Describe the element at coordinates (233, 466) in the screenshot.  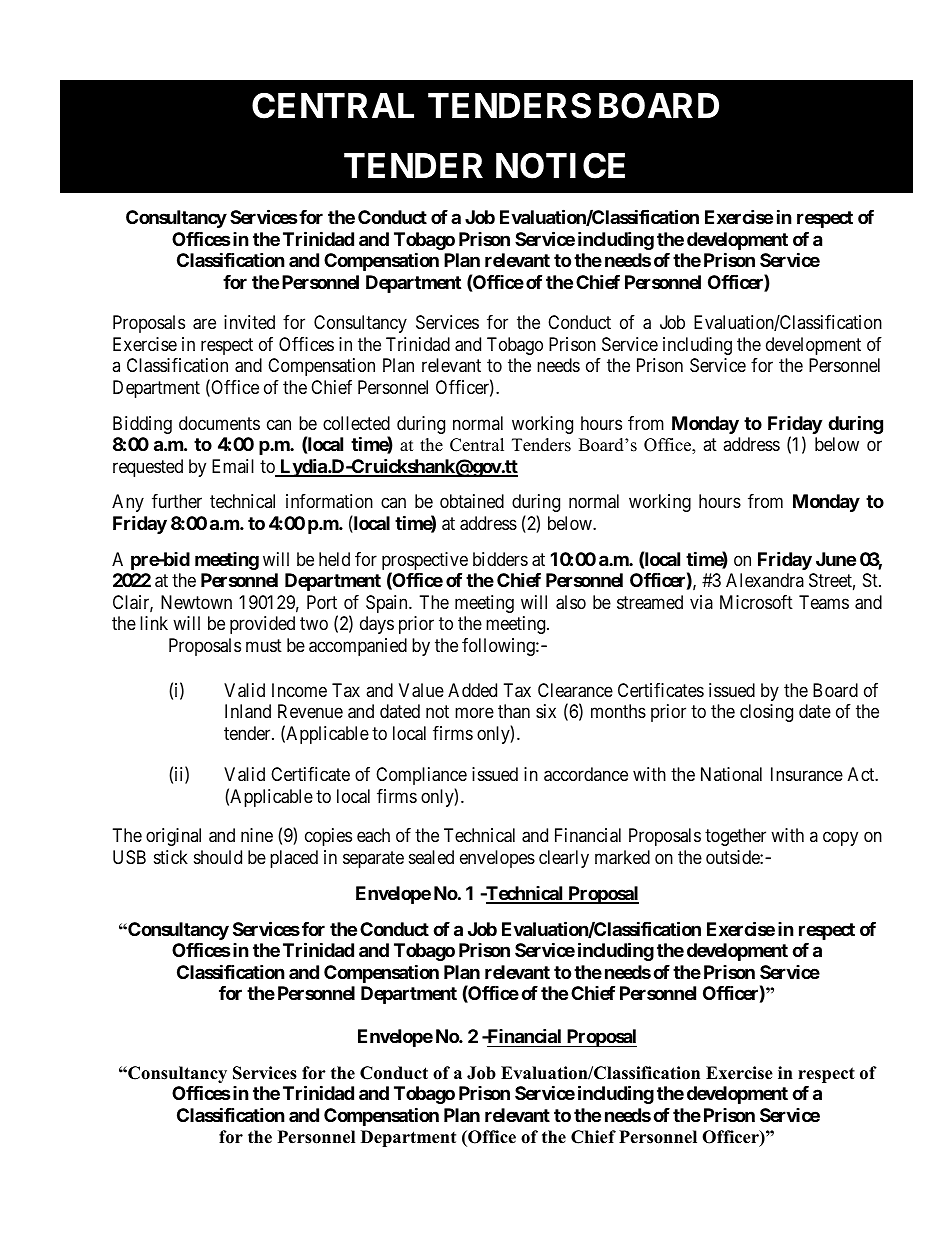
I see `Email` at that location.
